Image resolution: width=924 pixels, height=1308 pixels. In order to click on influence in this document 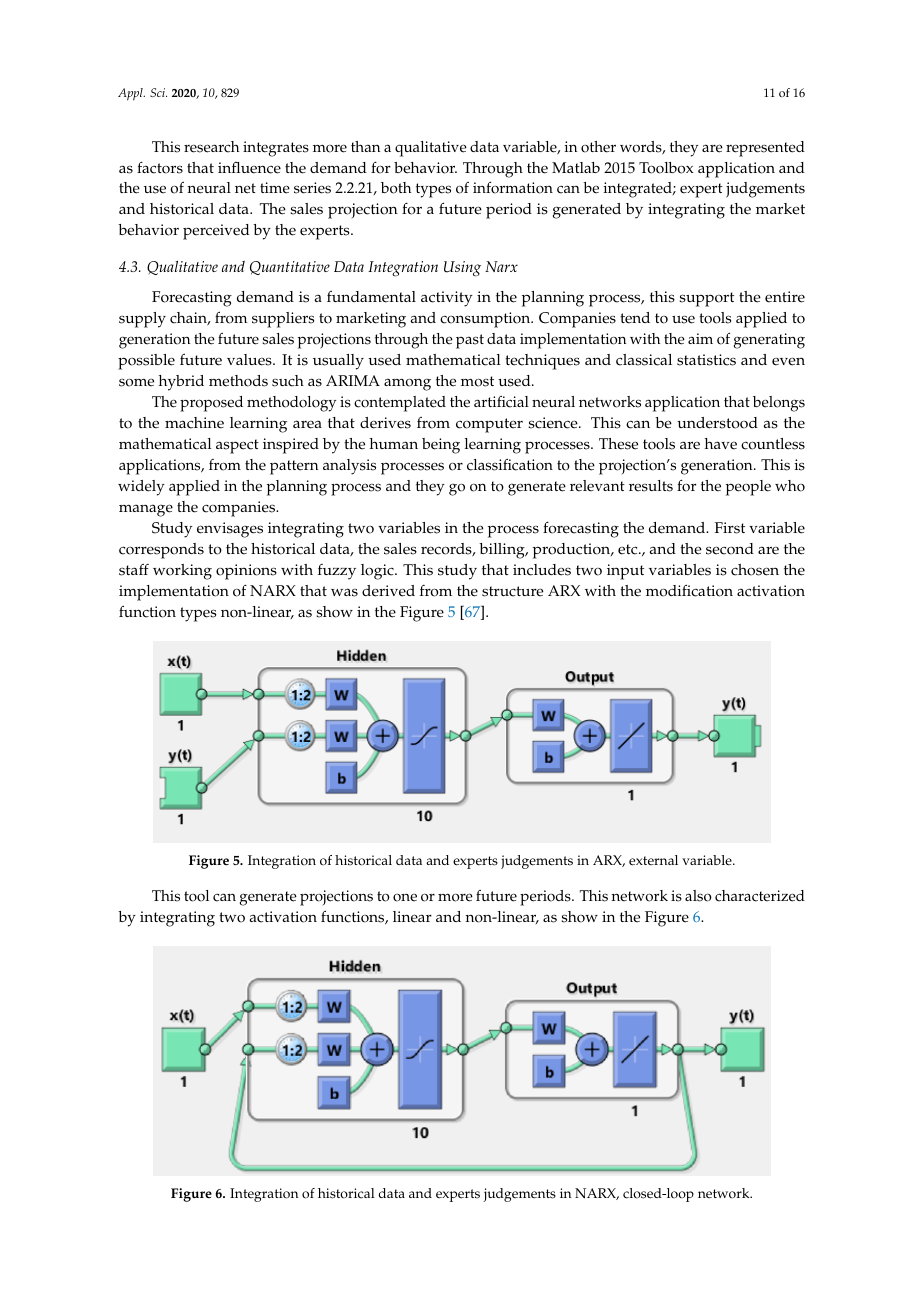, I will do `click(249, 168)`.
